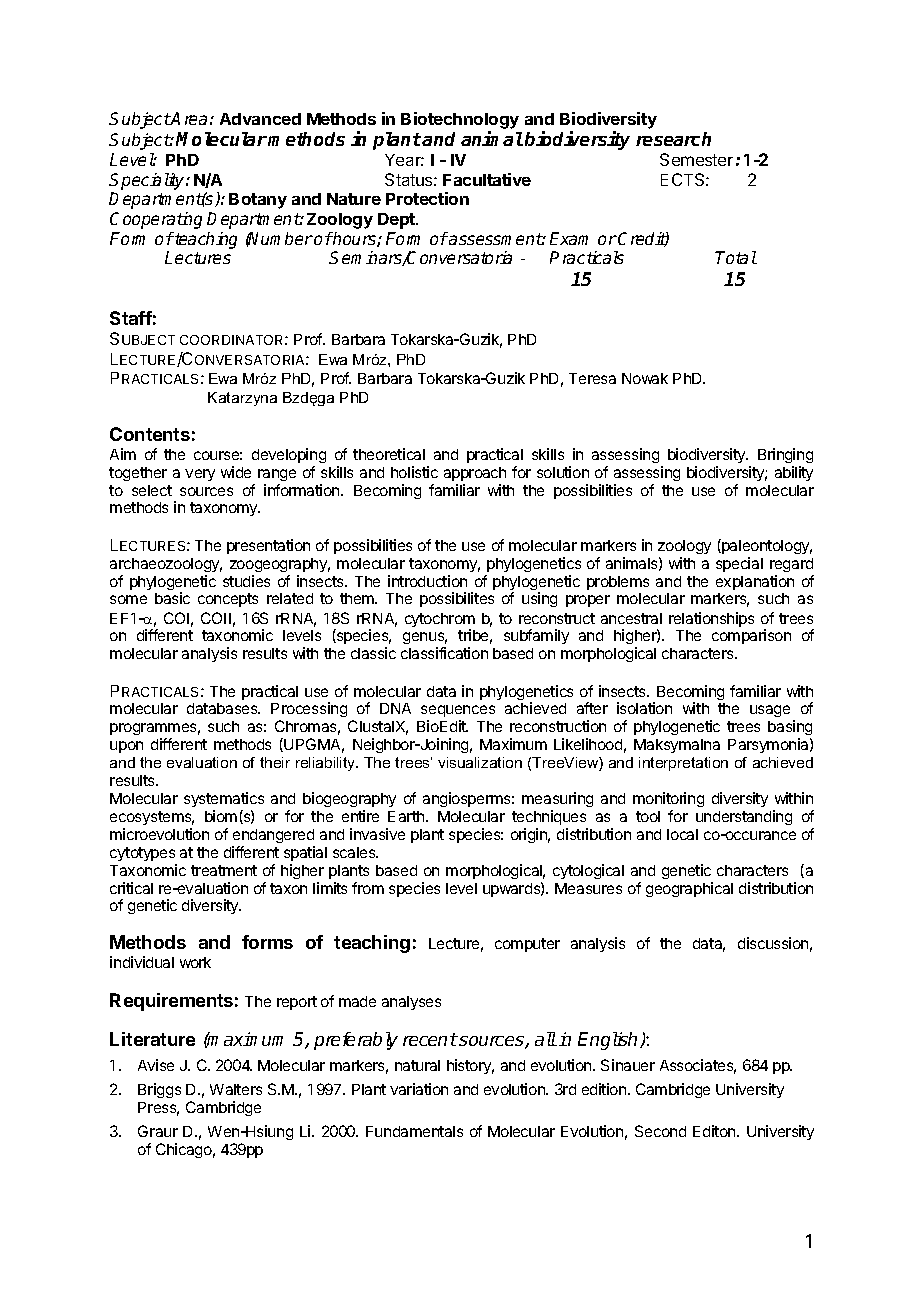  Describe the element at coordinates (689, 889) in the screenshot. I see `geographical` at that location.
